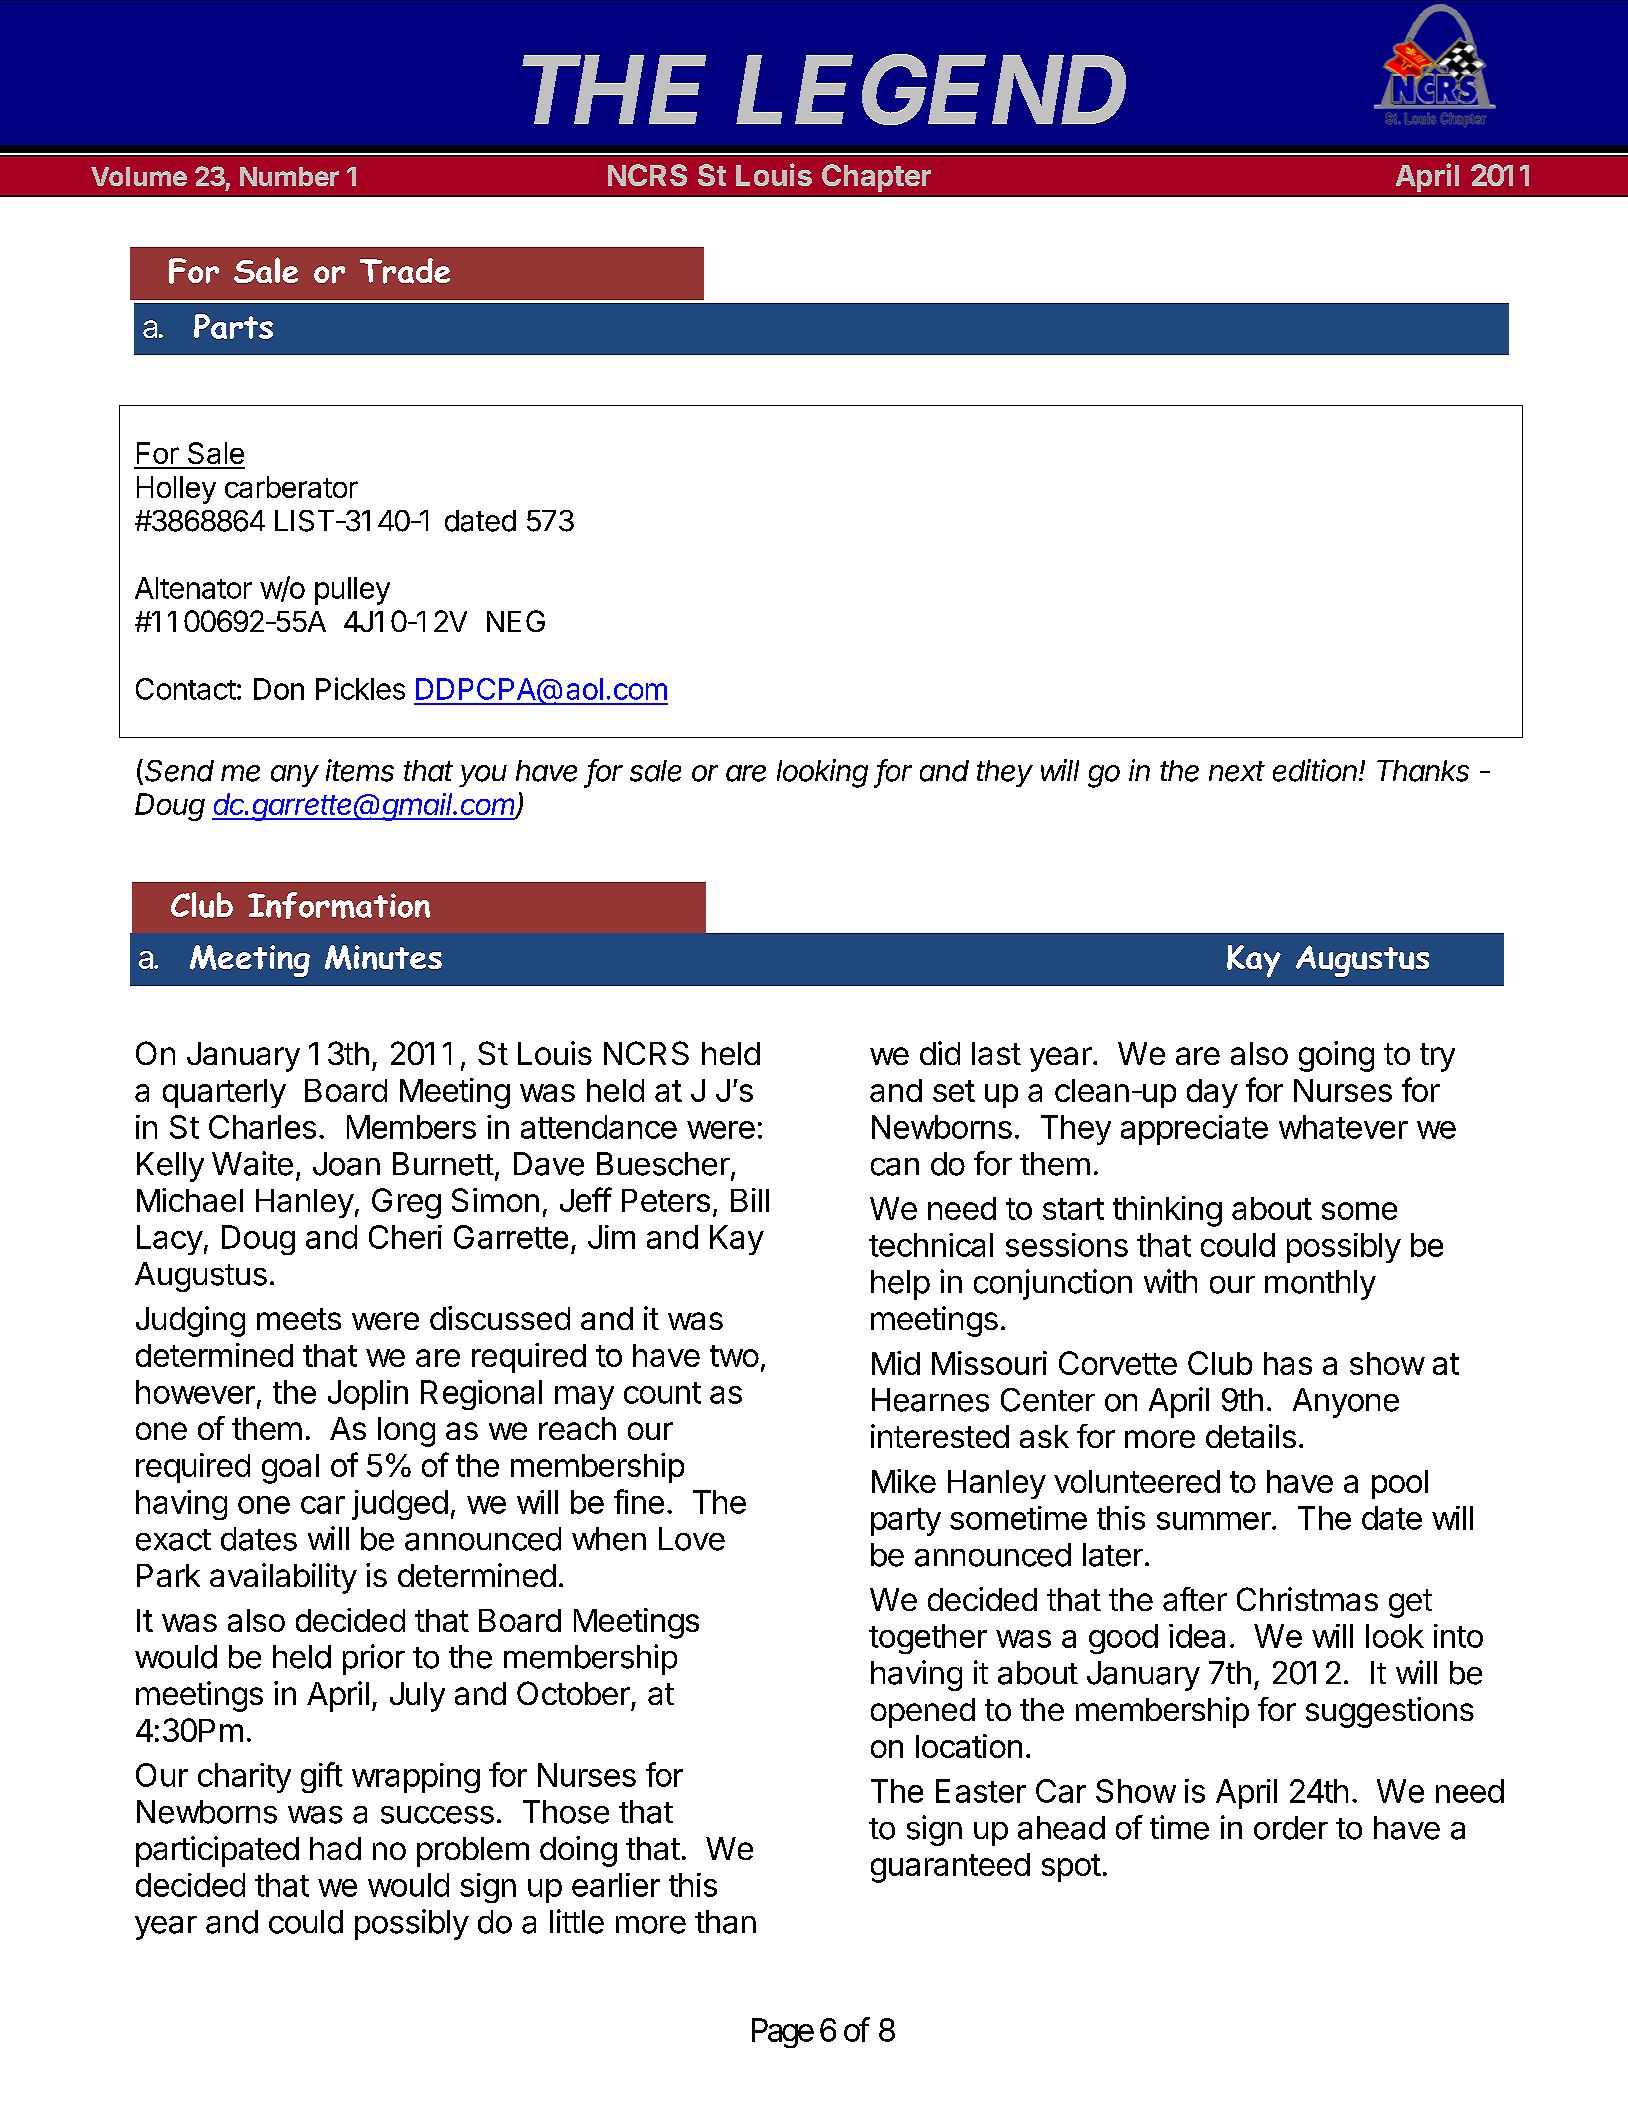  I want to click on Number, so click(289, 176).
